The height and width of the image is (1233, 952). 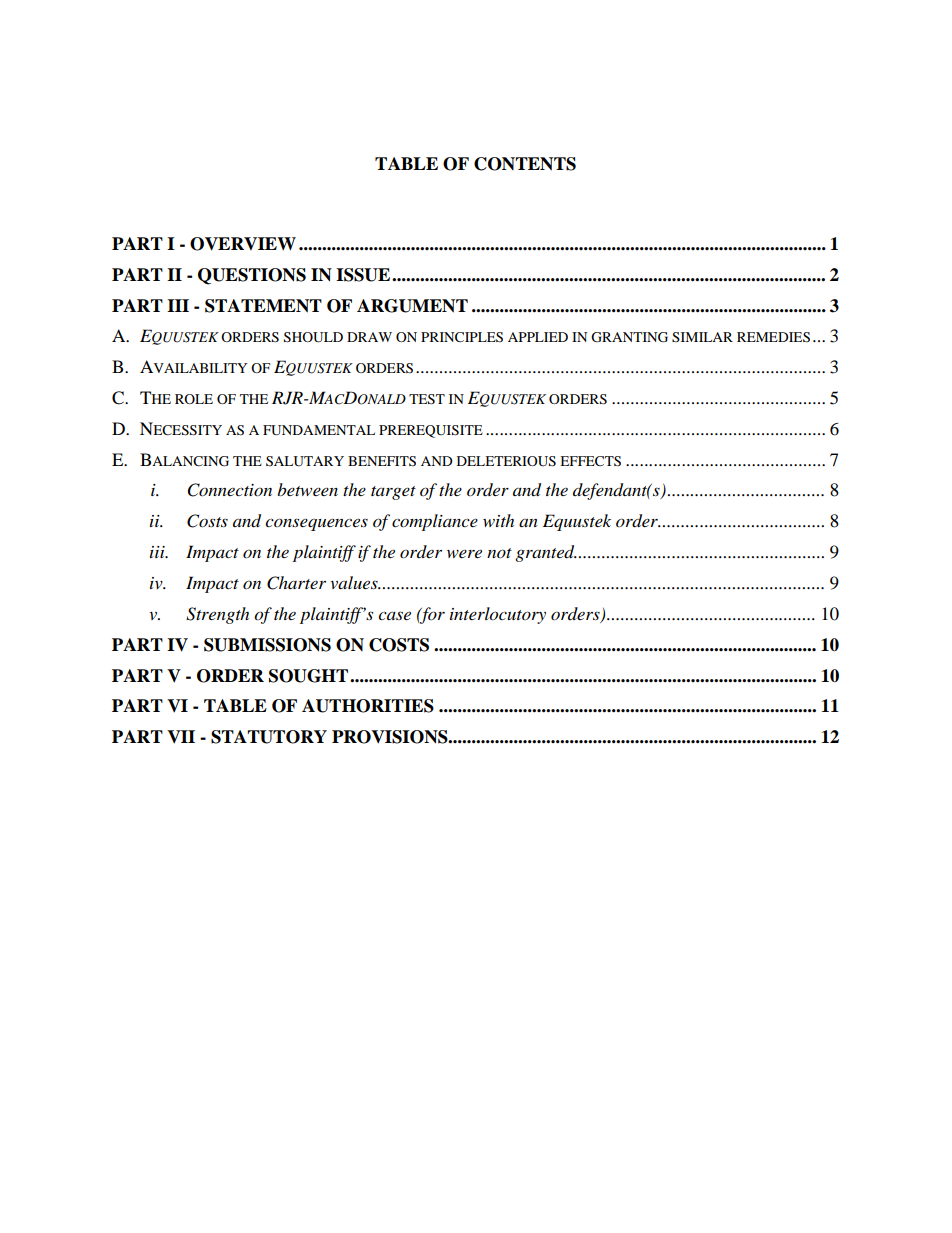 I want to click on Connection, so click(x=230, y=490).
